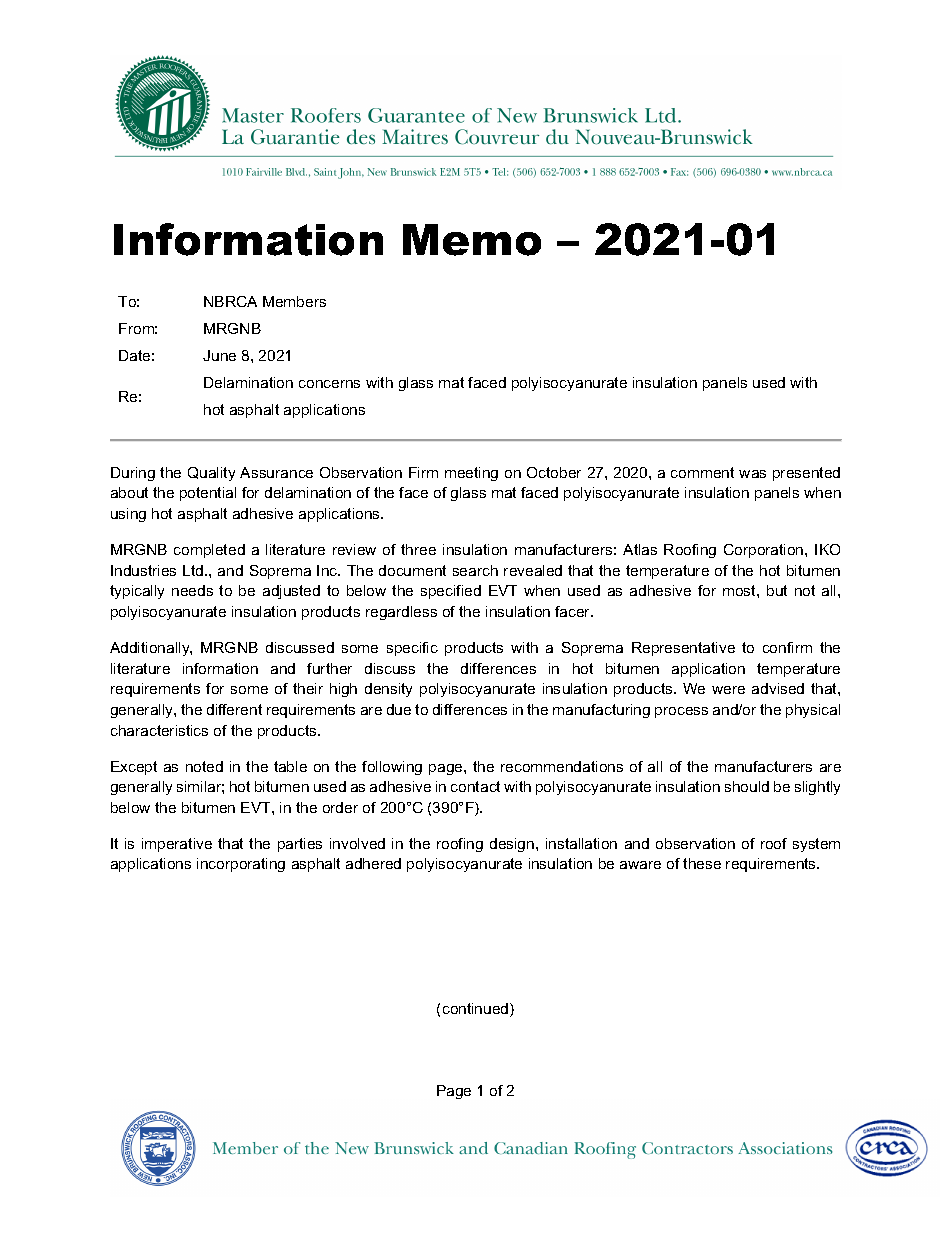  Describe the element at coordinates (702, 863) in the page. I see `these` at that location.
